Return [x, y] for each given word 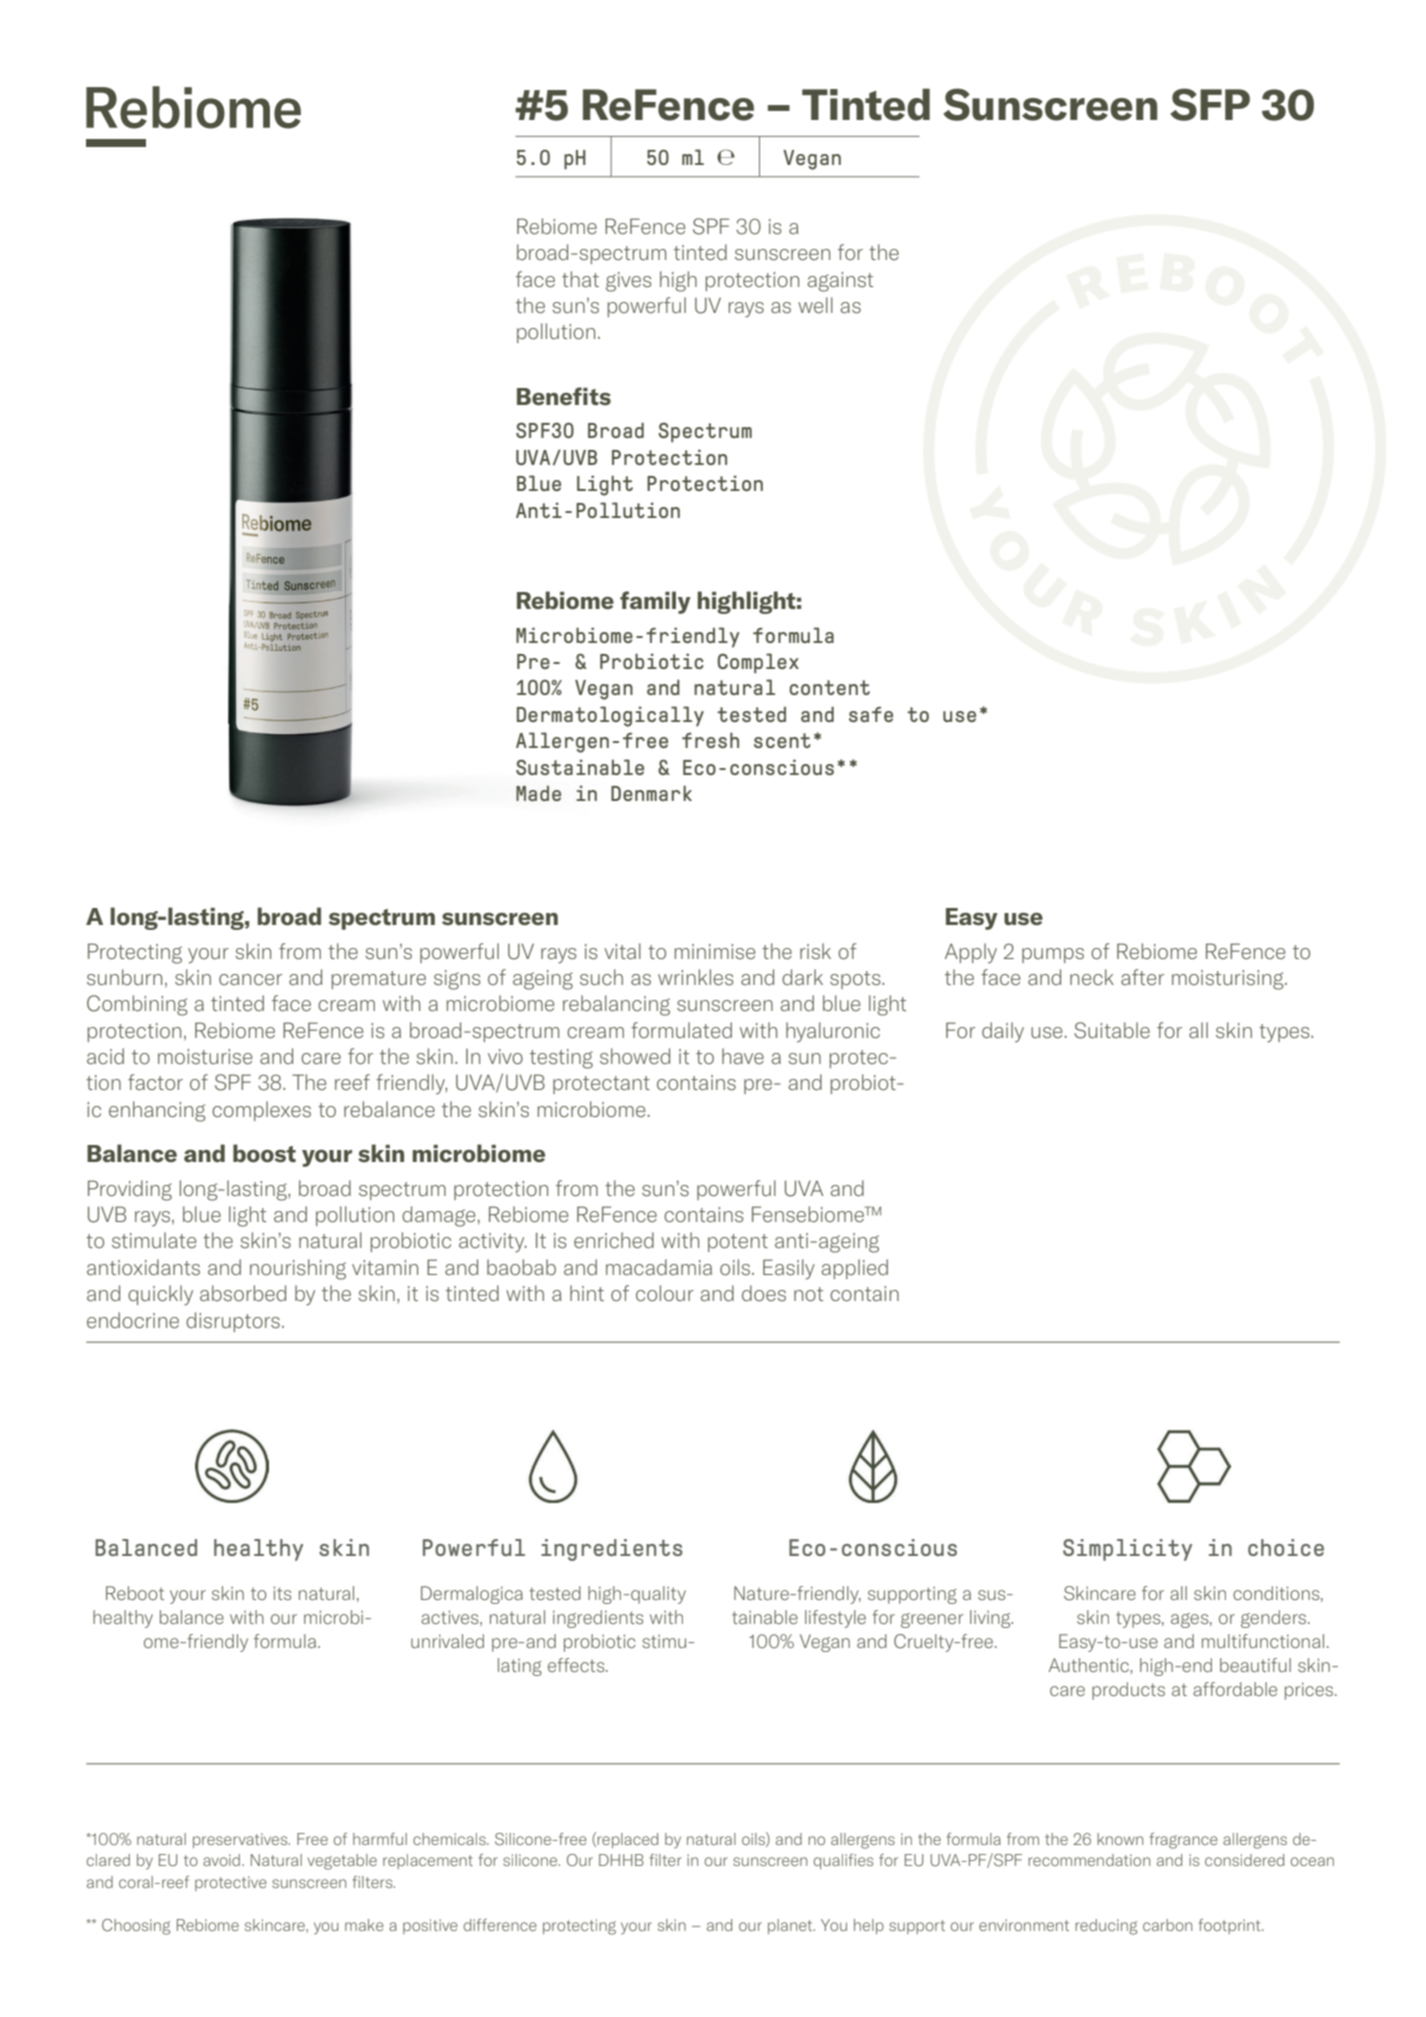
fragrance [1184, 1841]
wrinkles [695, 977]
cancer [250, 979]
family [655, 602]
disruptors [233, 1322]
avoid [223, 1860]
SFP [1210, 104]
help [869, 1926]
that [580, 279]
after [1142, 977]
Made [538, 793]
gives [628, 282]
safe [871, 714]
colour [665, 1293]
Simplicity [1127, 1550]
